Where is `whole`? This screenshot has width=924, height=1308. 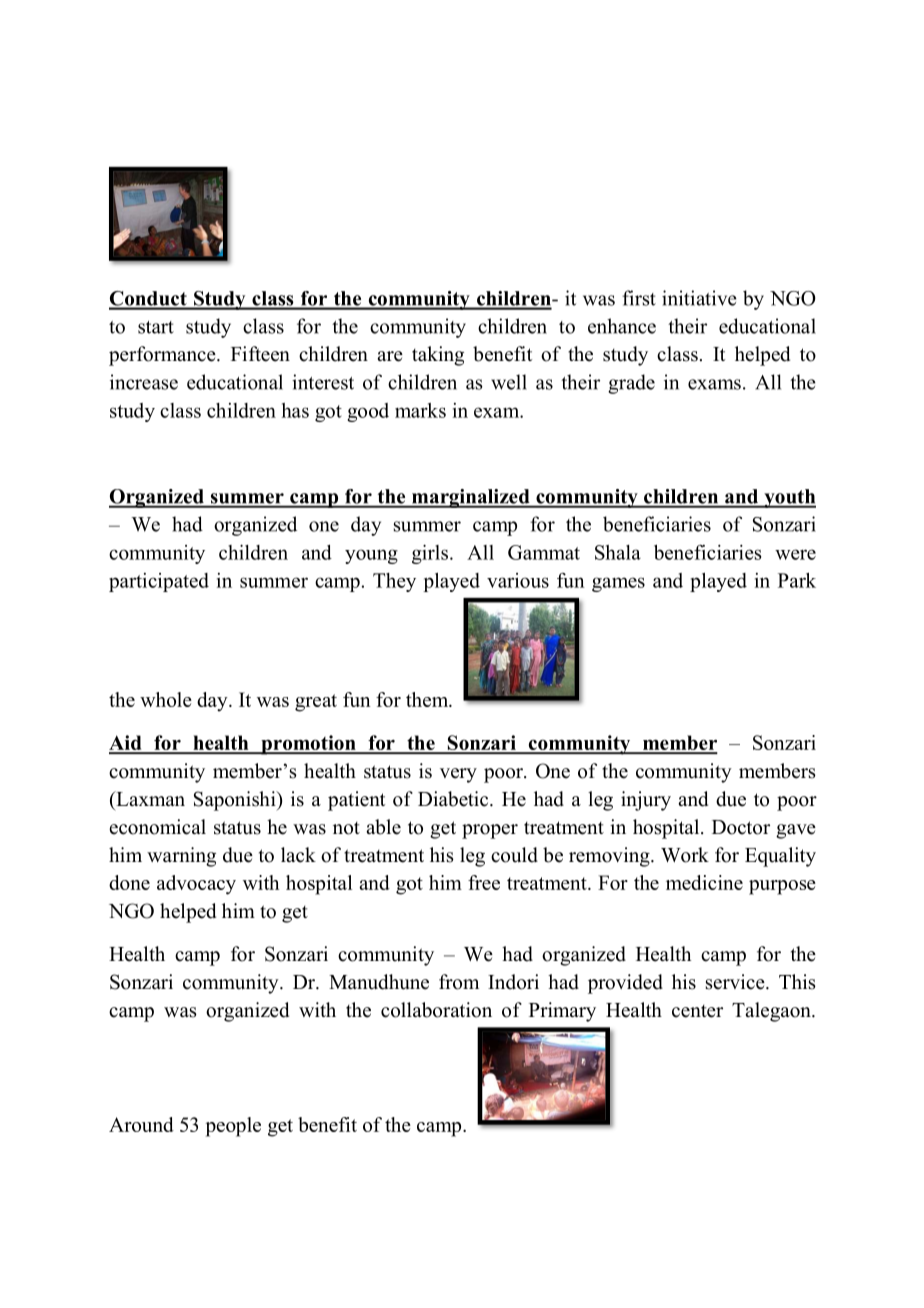 whole is located at coordinates (166, 699).
